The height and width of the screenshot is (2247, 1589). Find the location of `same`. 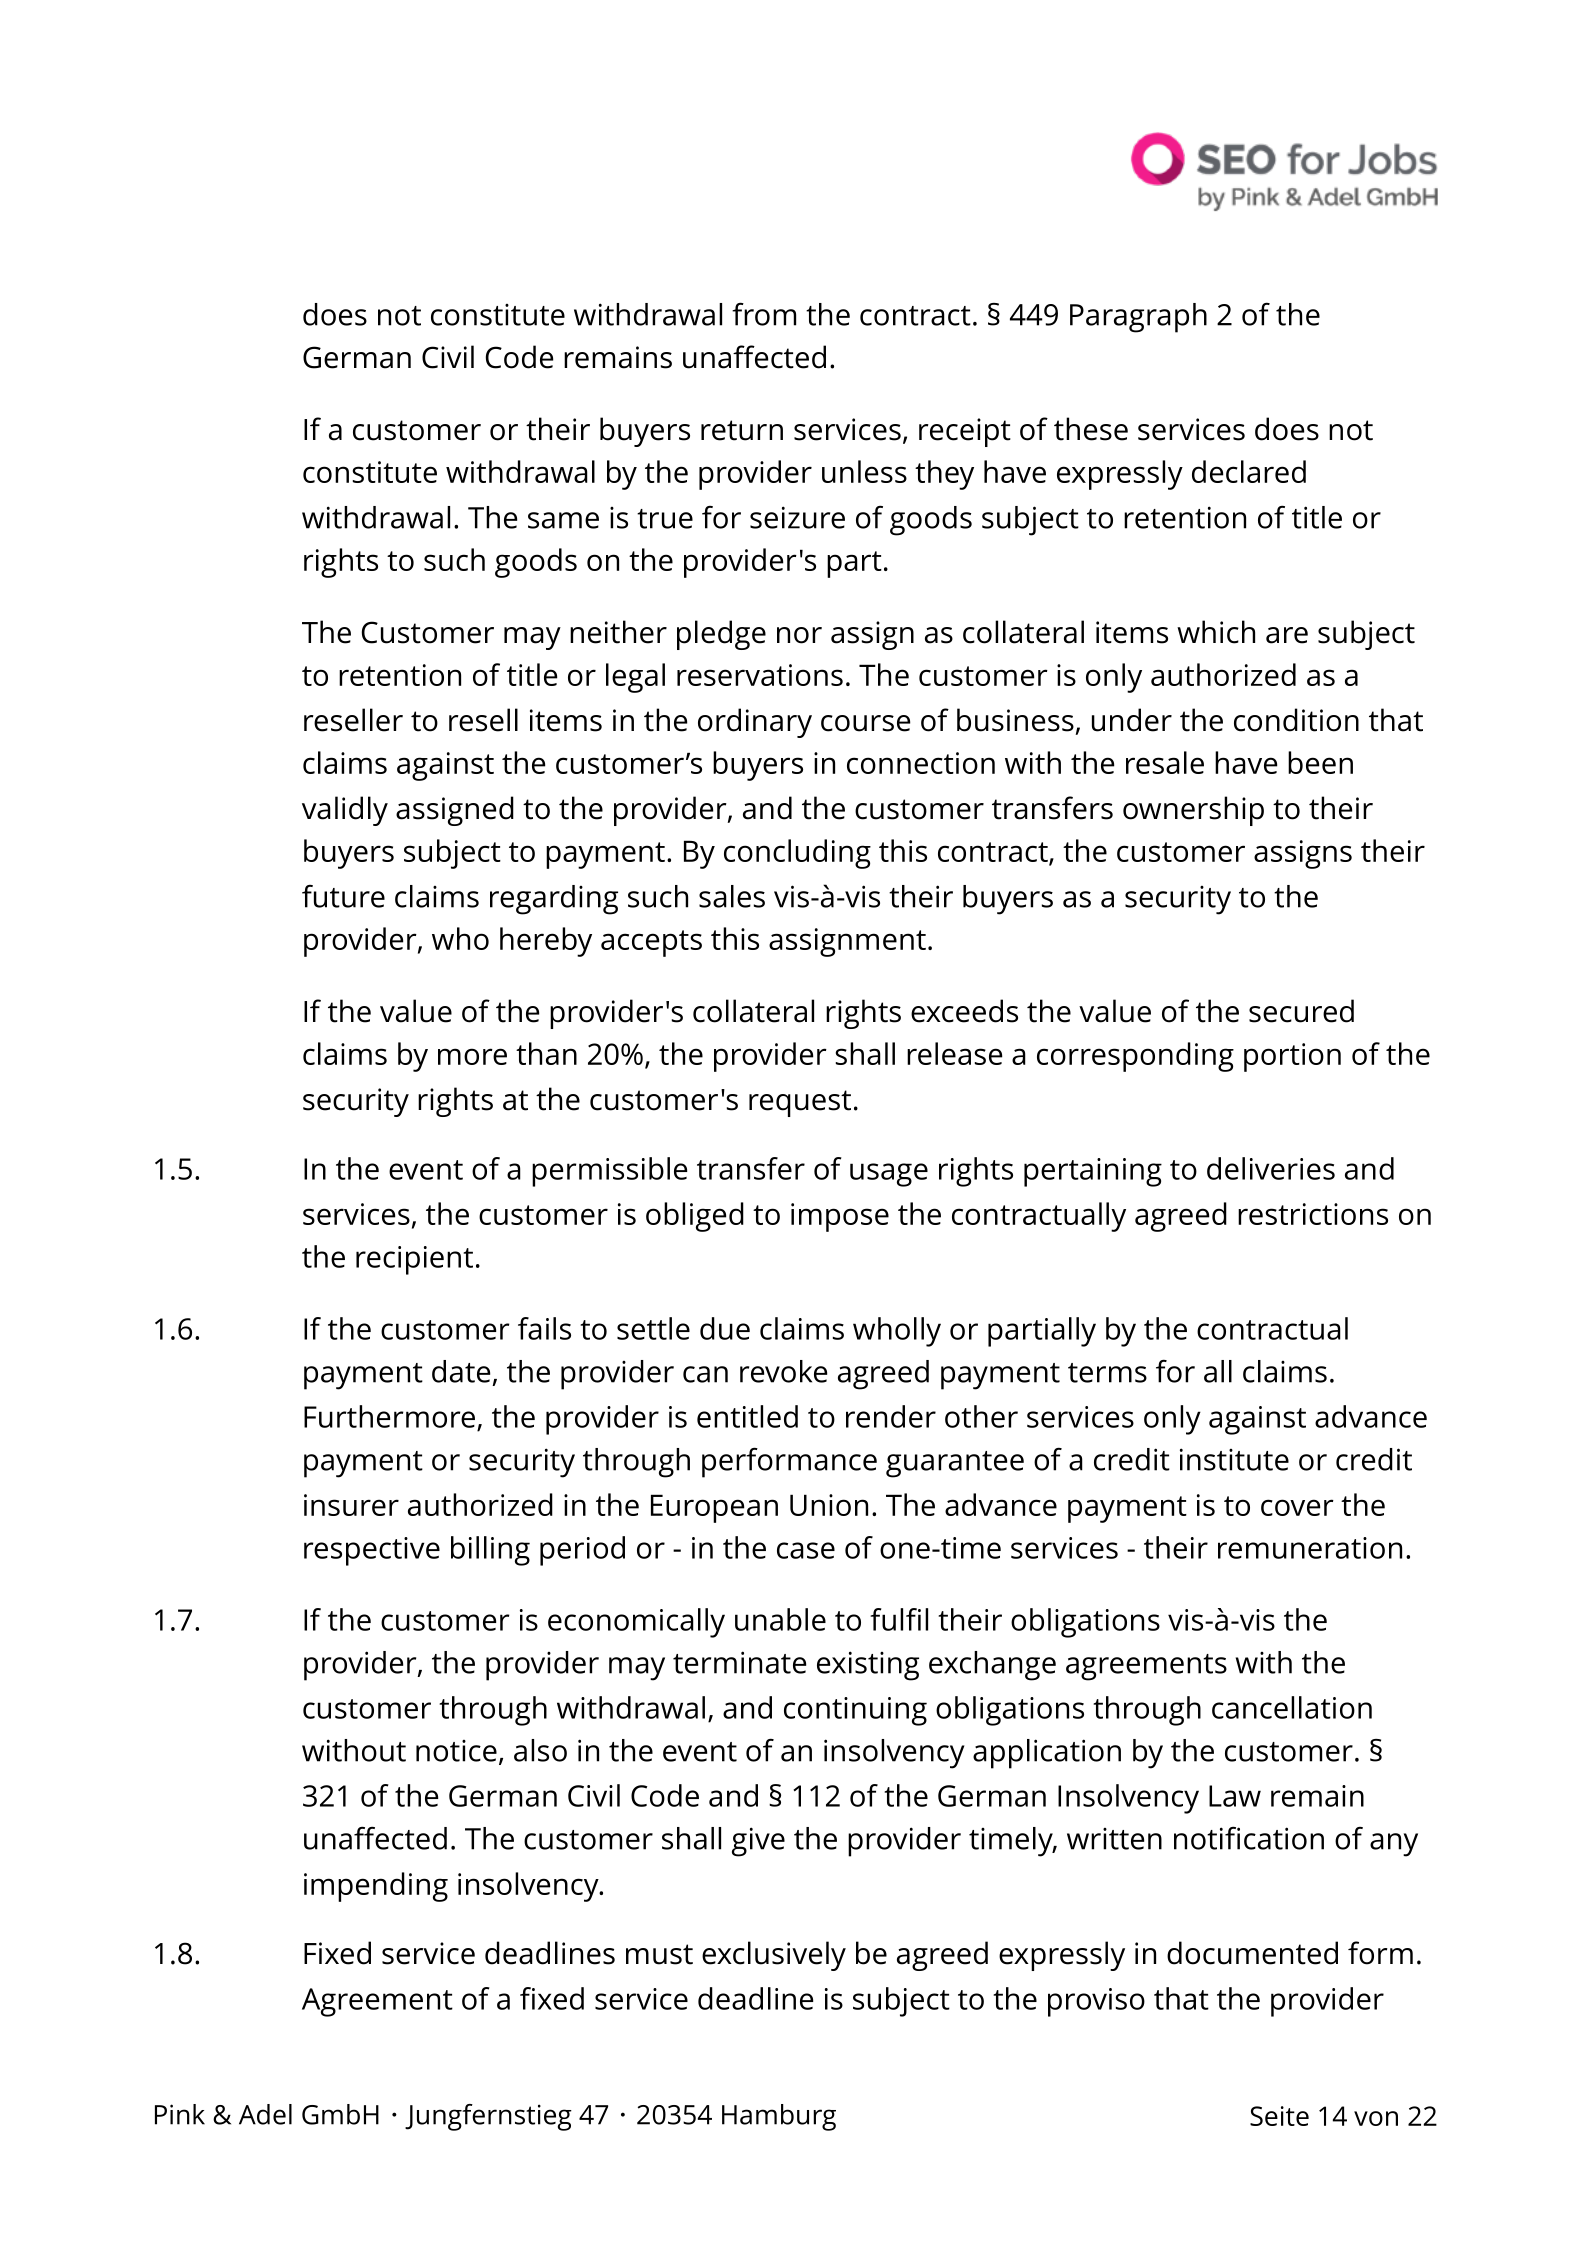

same is located at coordinates (563, 520).
